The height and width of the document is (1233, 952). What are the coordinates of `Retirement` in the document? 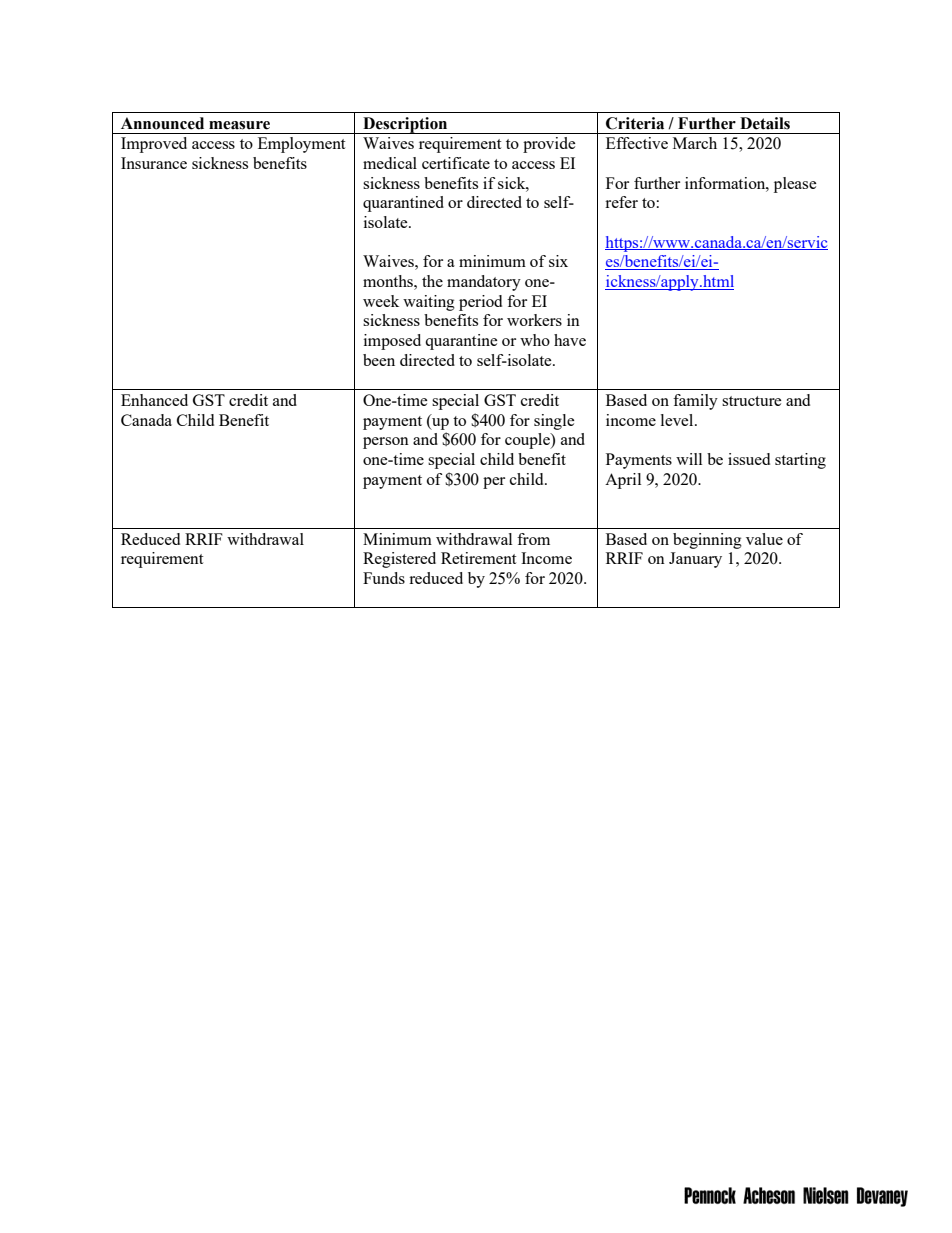 It's located at (478, 558).
